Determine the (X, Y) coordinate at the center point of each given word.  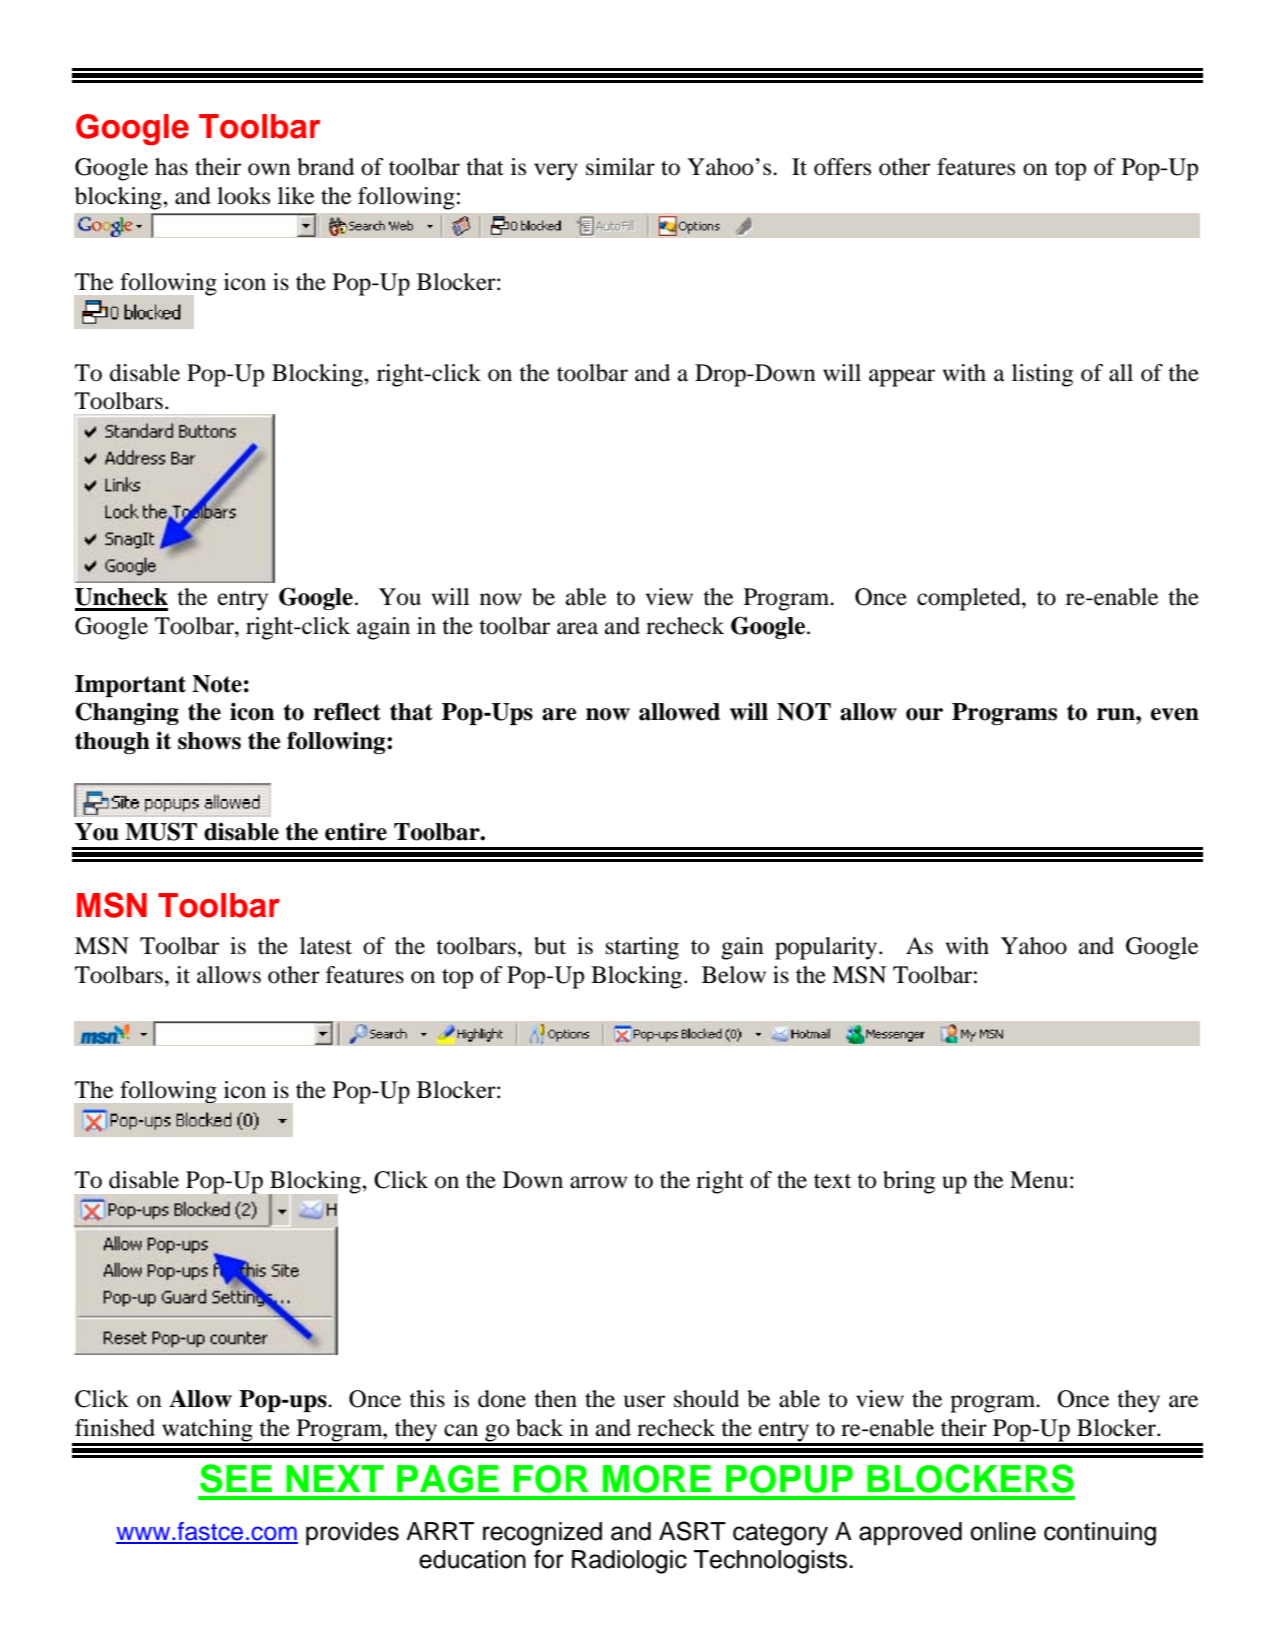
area (577, 628)
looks (243, 196)
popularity (827, 948)
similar (620, 167)
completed (970, 599)
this (427, 1399)
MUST (161, 831)
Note (217, 684)
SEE (236, 1478)
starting (642, 948)
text (832, 1181)
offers (842, 167)
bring (909, 1182)
